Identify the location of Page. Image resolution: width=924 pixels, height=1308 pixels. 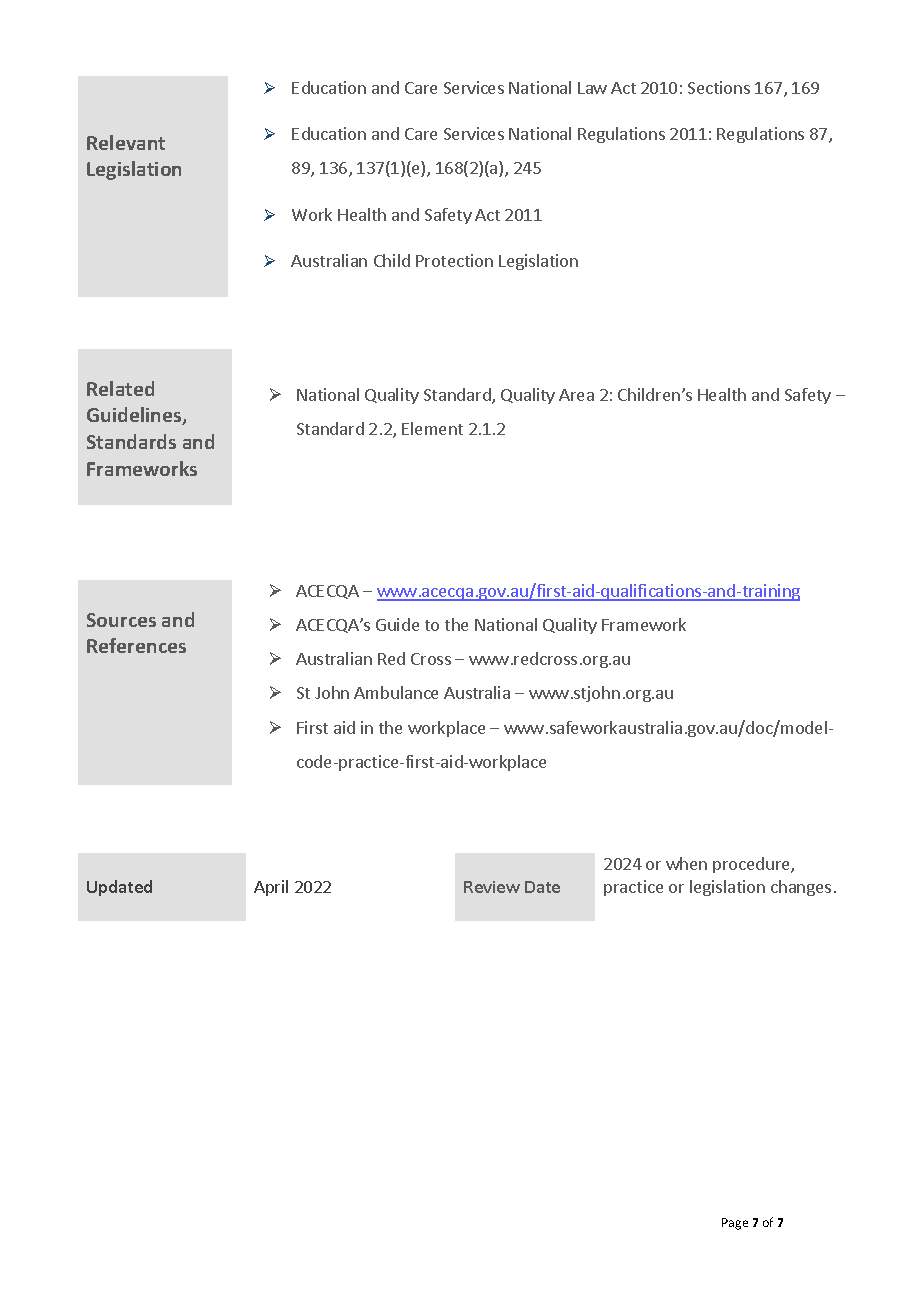
(735, 1224).
